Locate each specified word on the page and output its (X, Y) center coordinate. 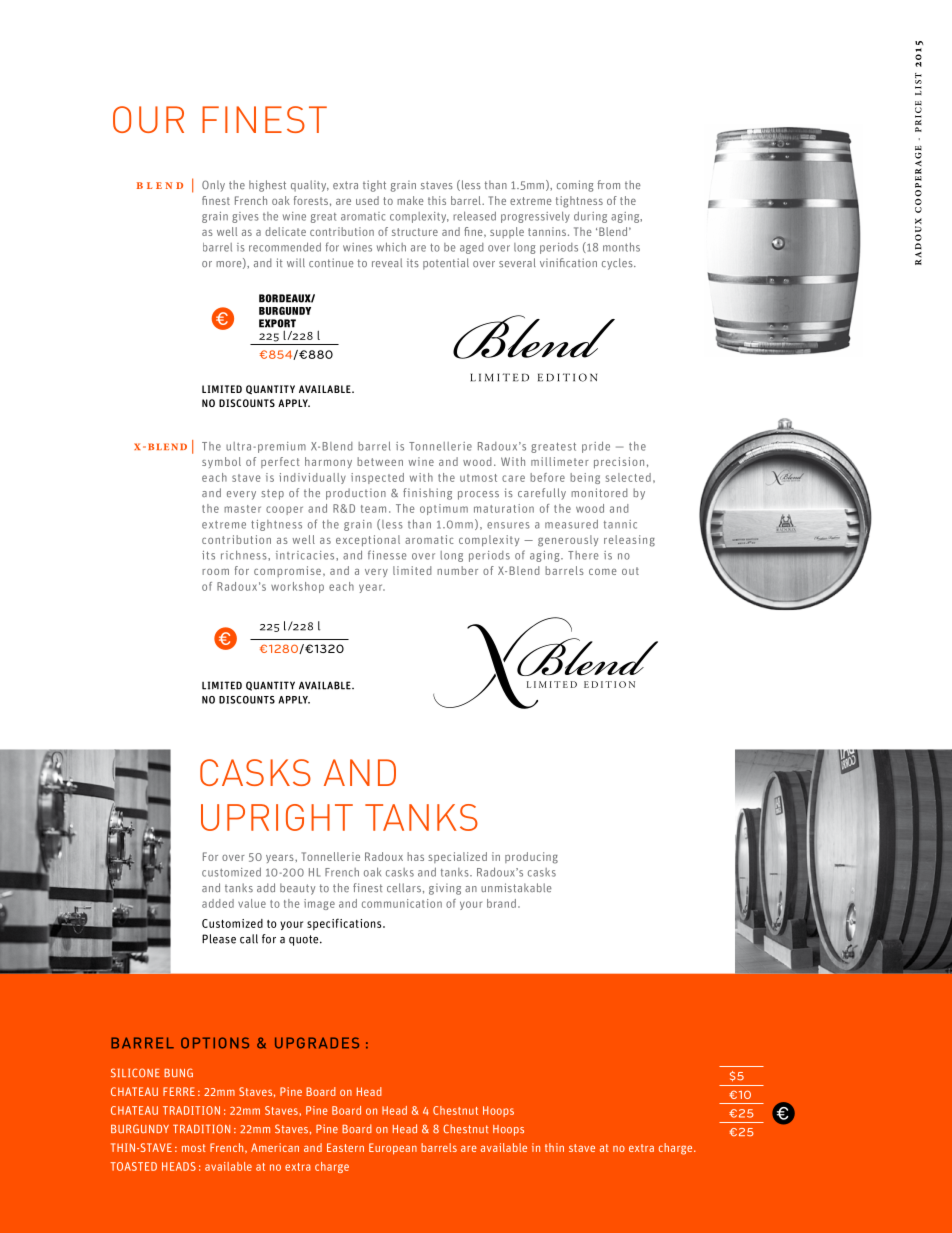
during (590, 217)
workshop (297, 587)
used (367, 200)
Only (213, 186)
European (393, 1149)
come (603, 572)
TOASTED (133, 1166)
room (215, 572)
